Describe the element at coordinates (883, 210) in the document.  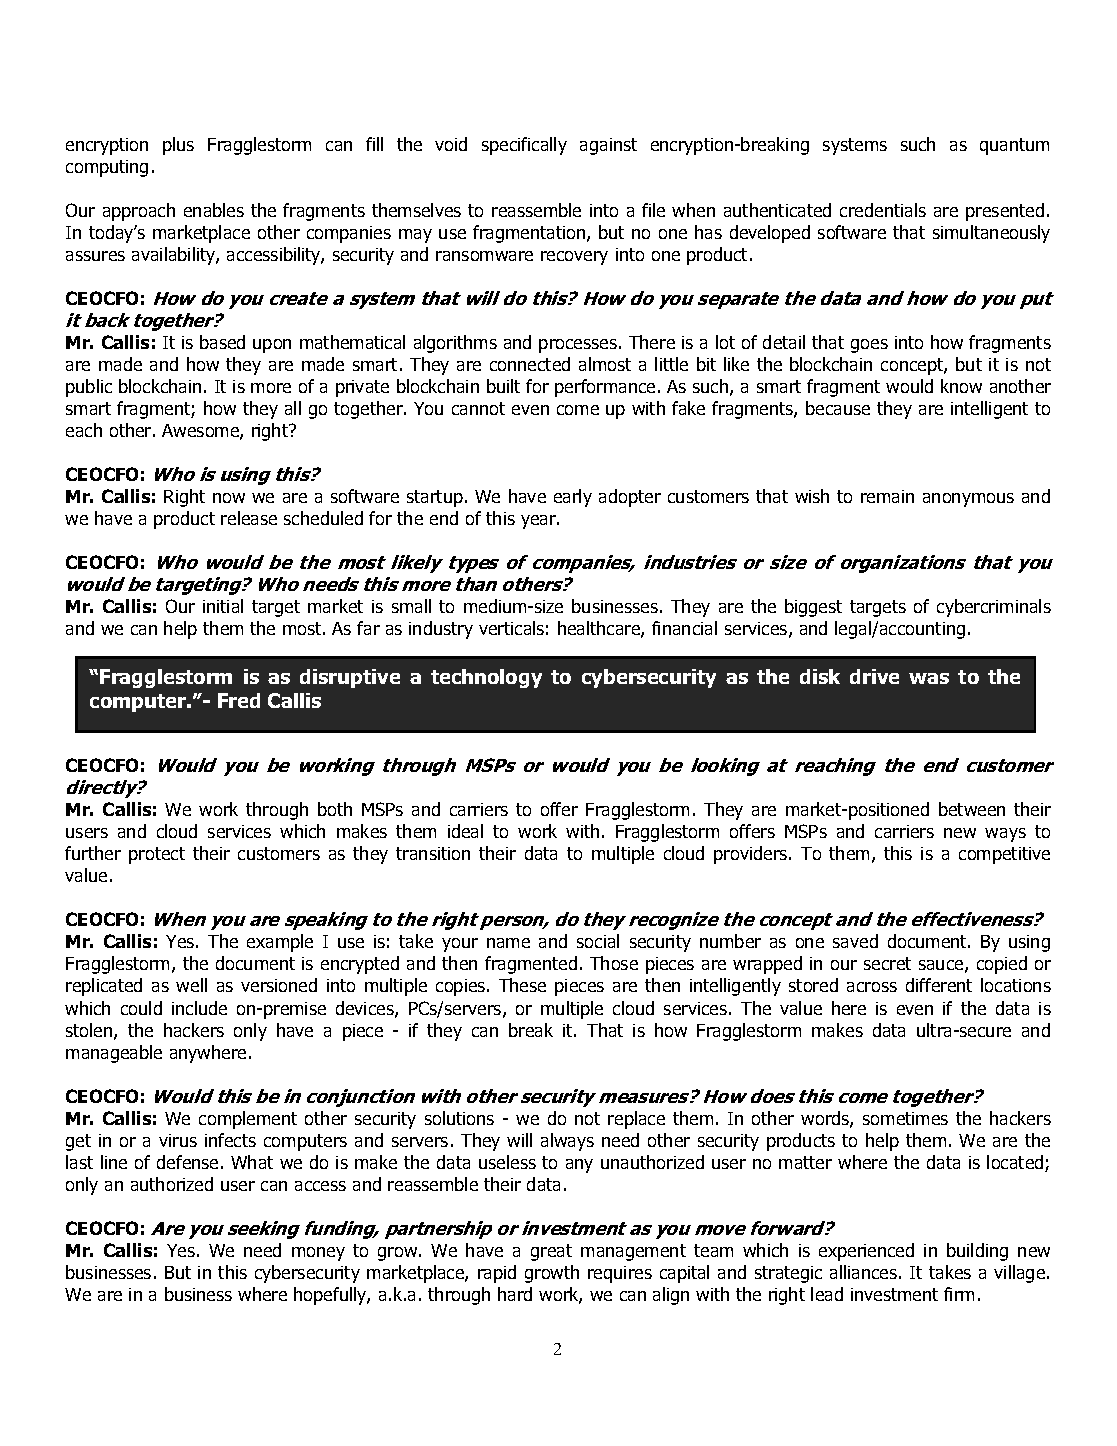
I see `credentials` at that location.
